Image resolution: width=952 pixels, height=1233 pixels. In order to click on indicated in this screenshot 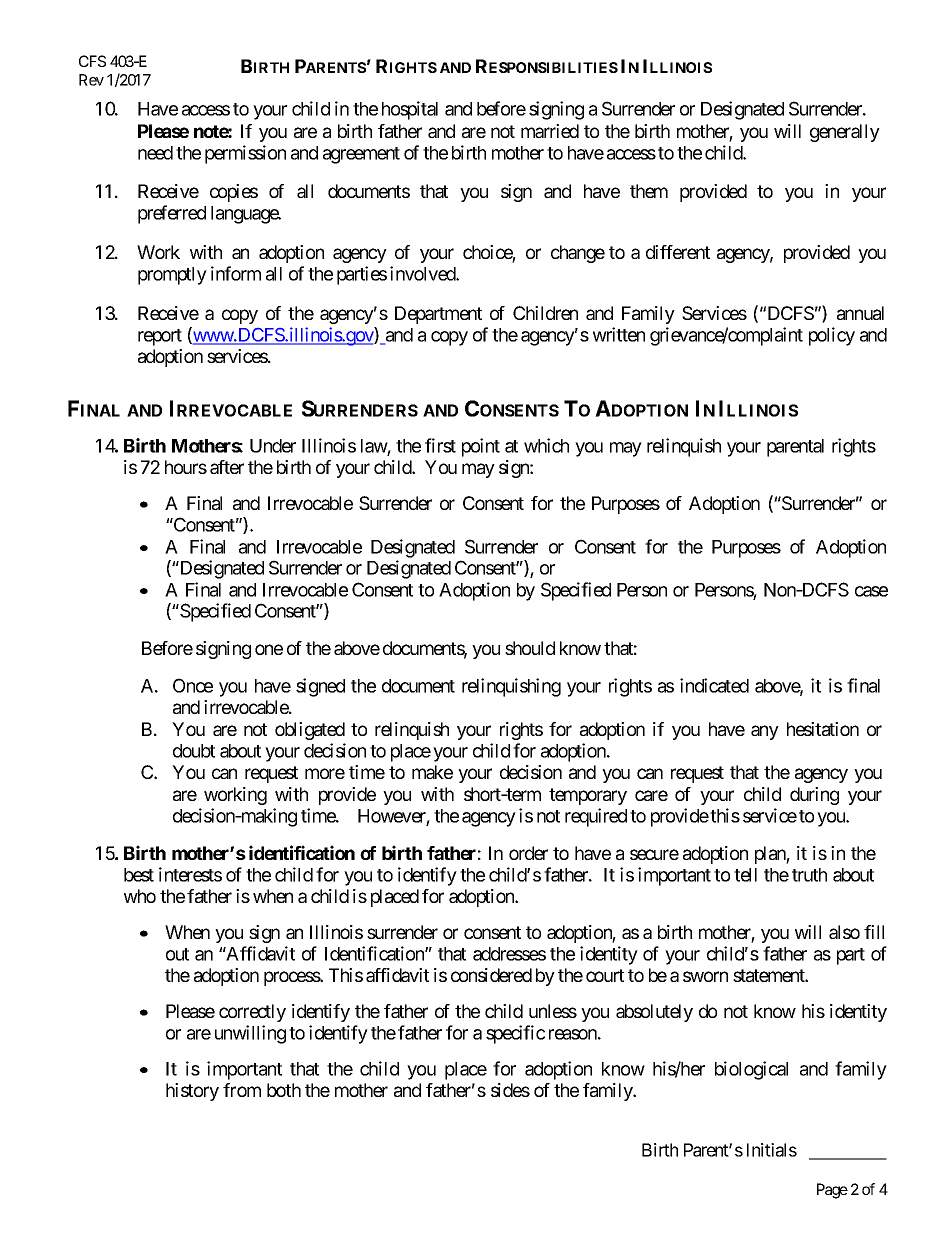, I will do `click(714, 685)`.
